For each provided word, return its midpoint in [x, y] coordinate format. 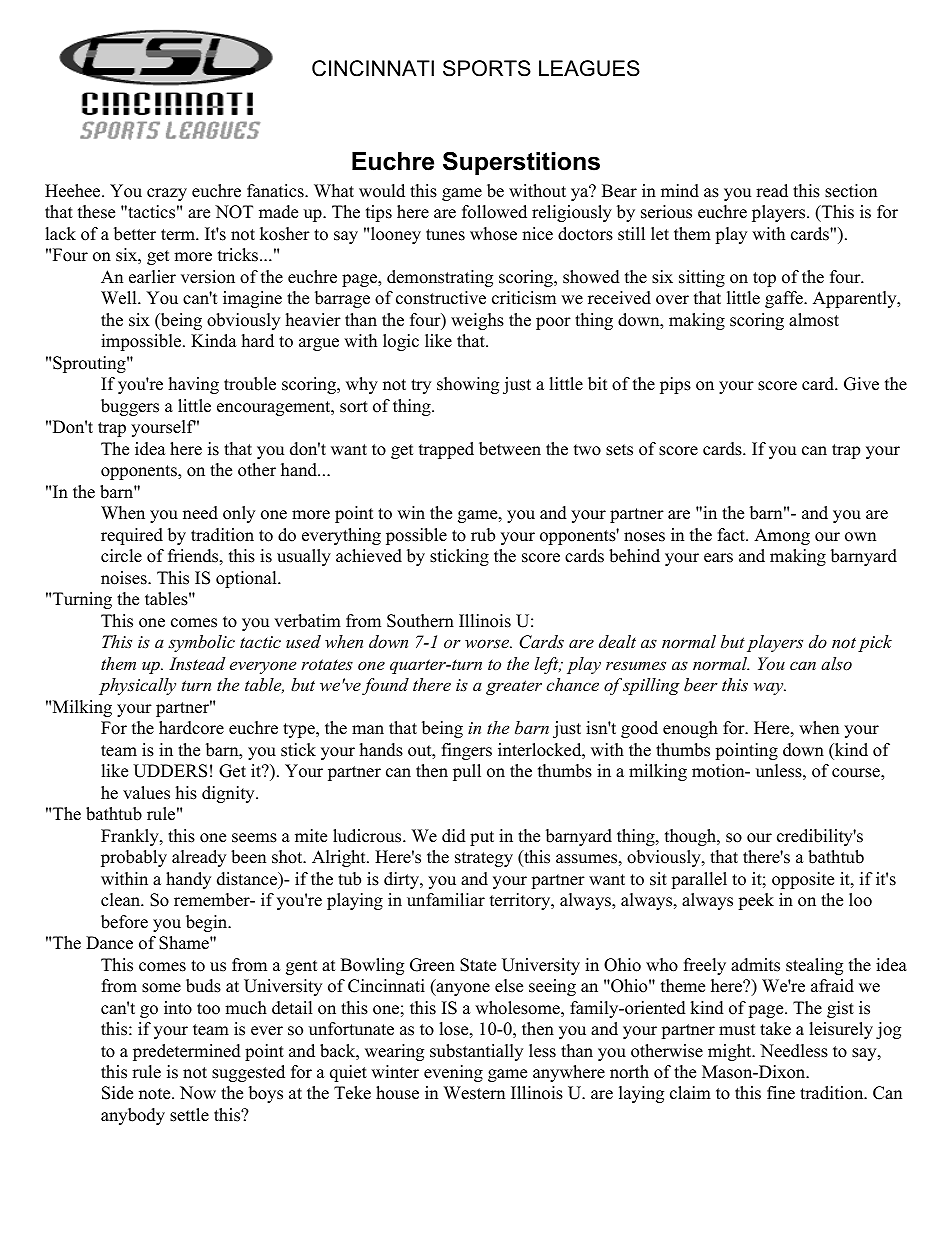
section [851, 191]
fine [781, 1093]
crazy [167, 194]
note [156, 1094]
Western [474, 1093]
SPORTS [487, 68]
